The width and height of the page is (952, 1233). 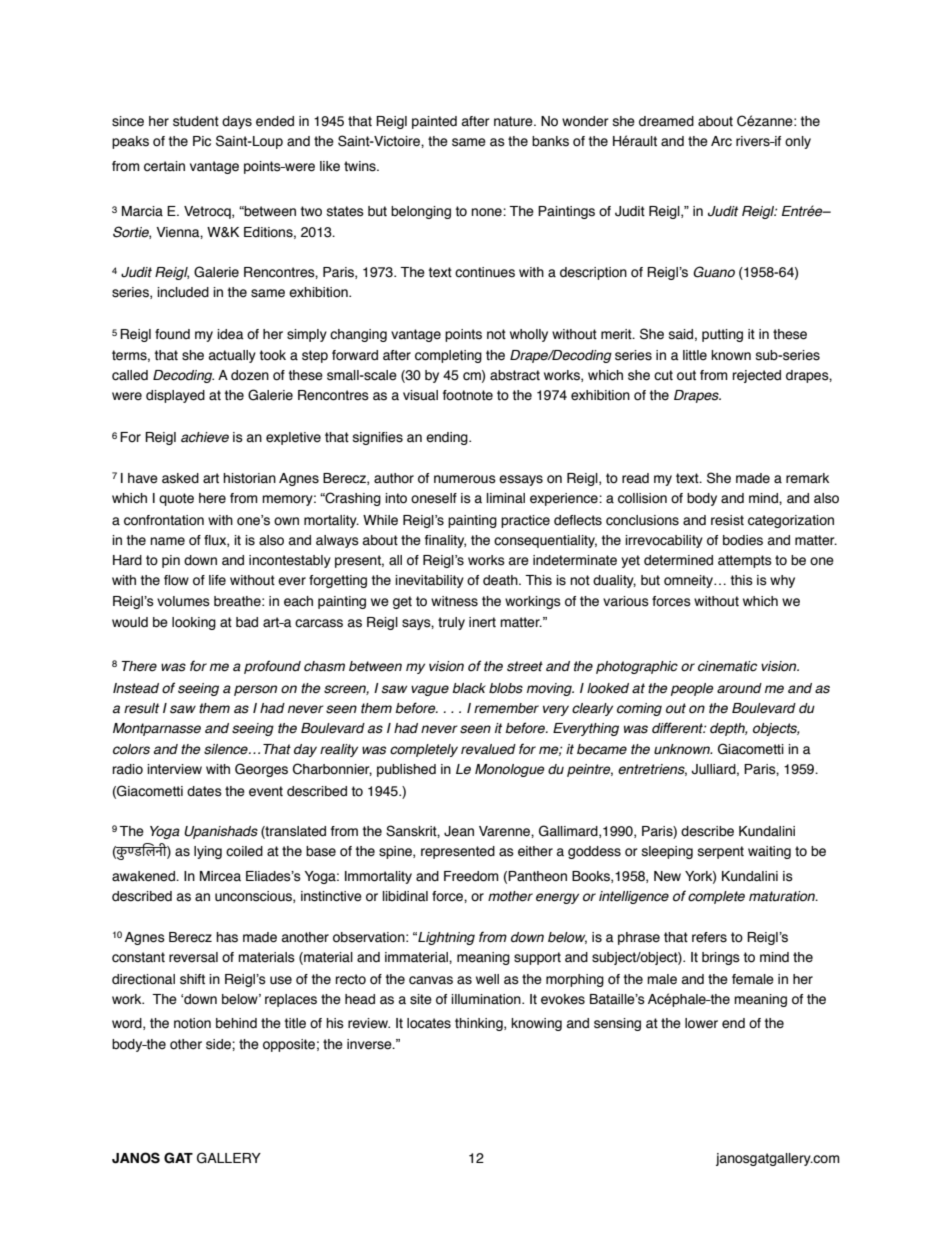 What do you see at coordinates (757, 376) in the page?
I see `rejected` at bounding box center [757, 376].
